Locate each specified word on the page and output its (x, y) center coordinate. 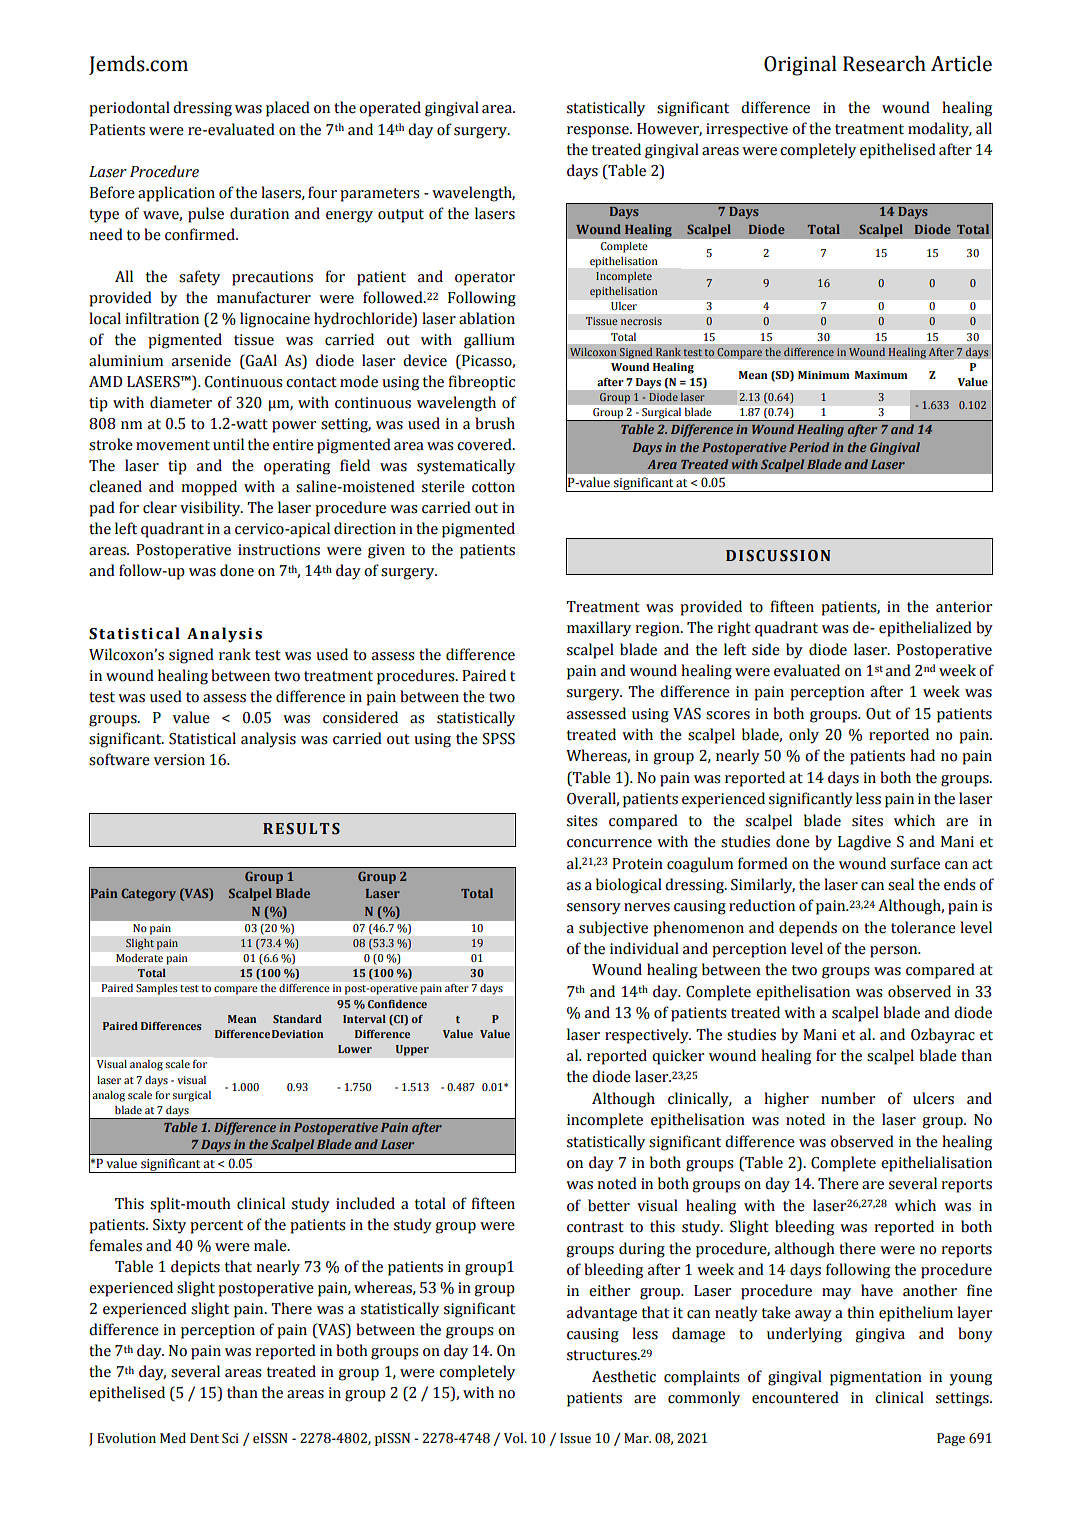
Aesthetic (624, 1376)
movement (173, 445)
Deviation (297, 1034)
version (179, 760)
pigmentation (876, 1378)
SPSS (498, 739)
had (922, 755)
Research (884, 64)
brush (495, 423)
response (599, 132)
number (848, 1098)
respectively (648, 1036)
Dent (204, 1438)
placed (288, 109)
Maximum (881, 375)
